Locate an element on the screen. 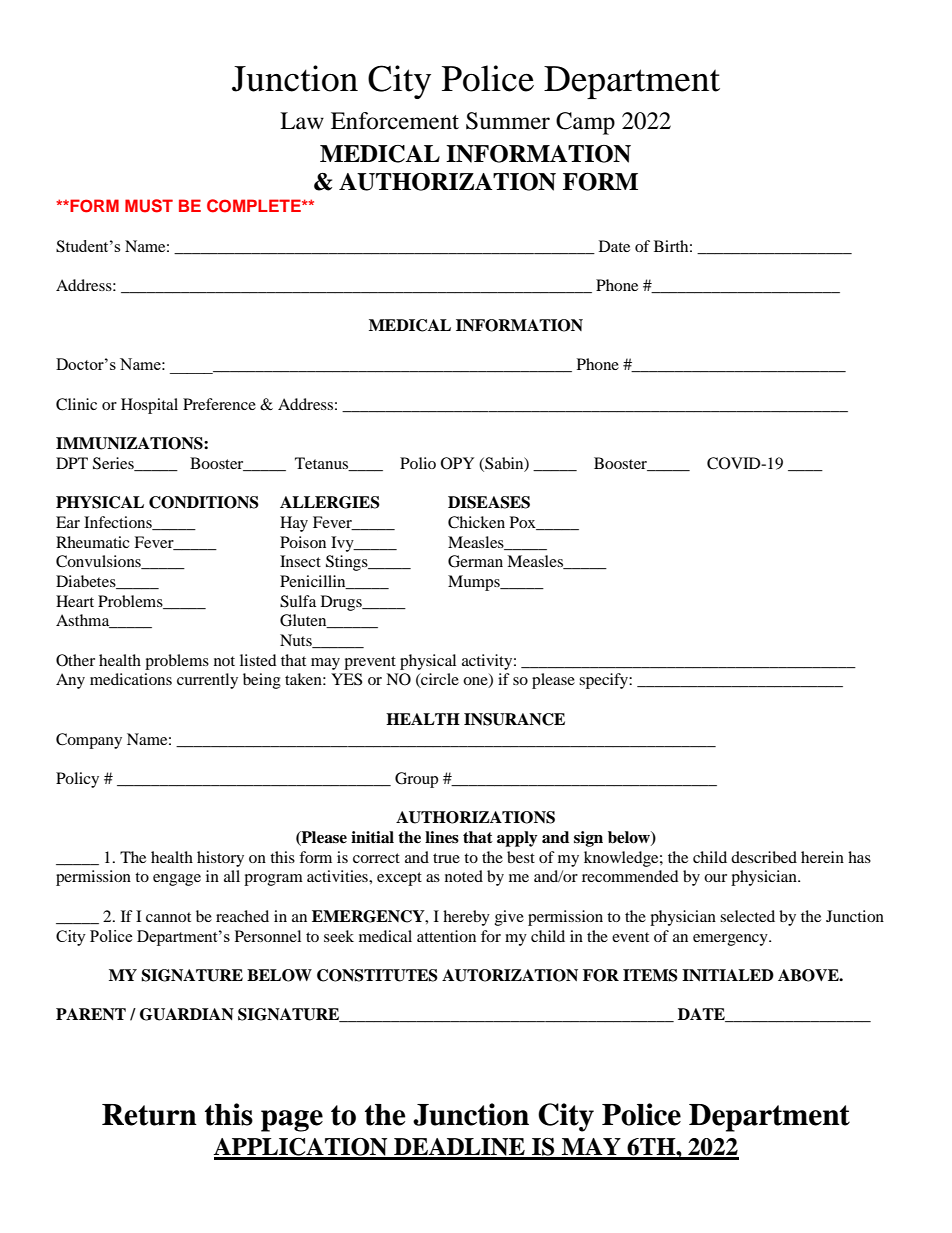 This screenshot has height=1233, width=952. true is located at coordinates (446, 858).
